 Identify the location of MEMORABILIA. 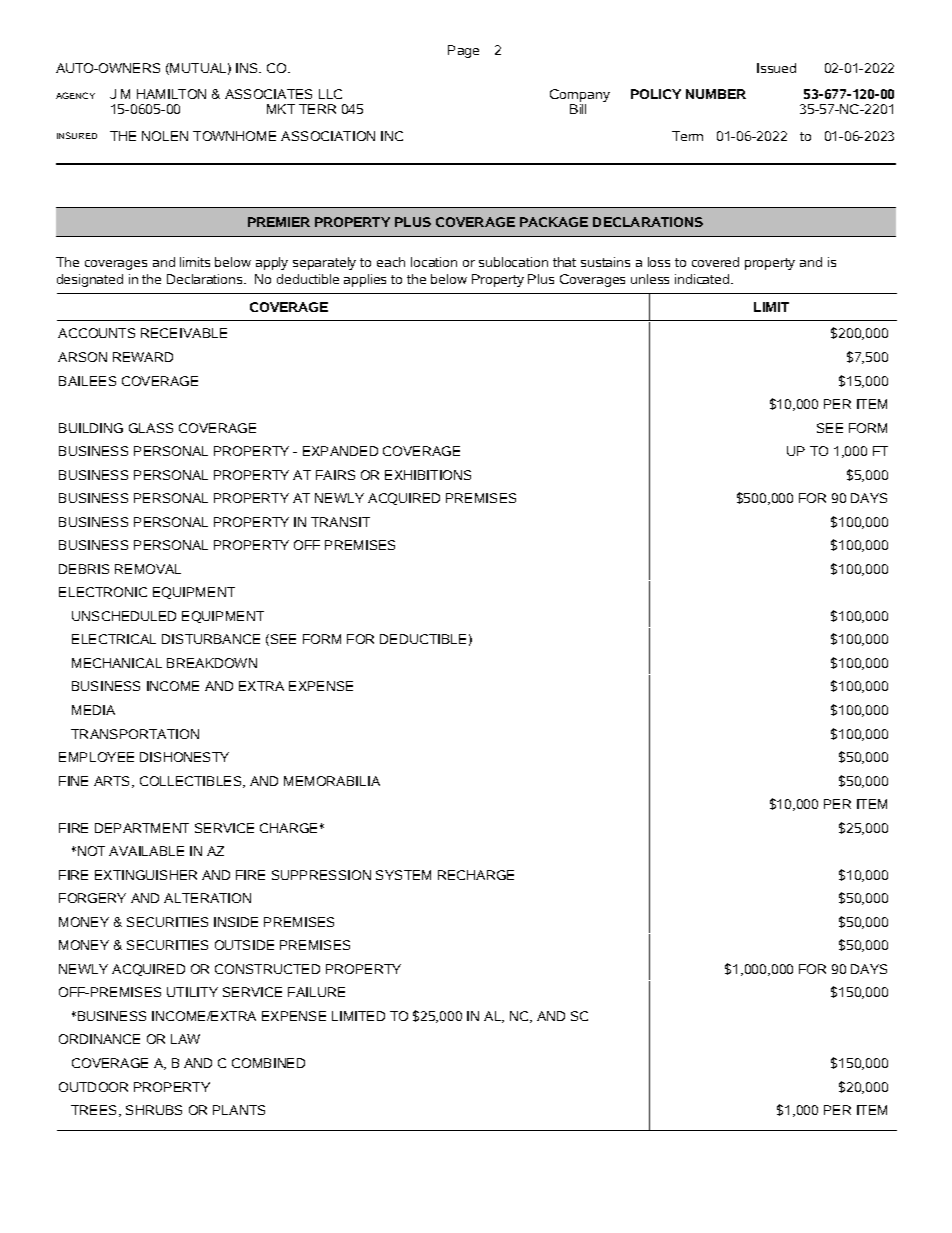
(332, 781).
